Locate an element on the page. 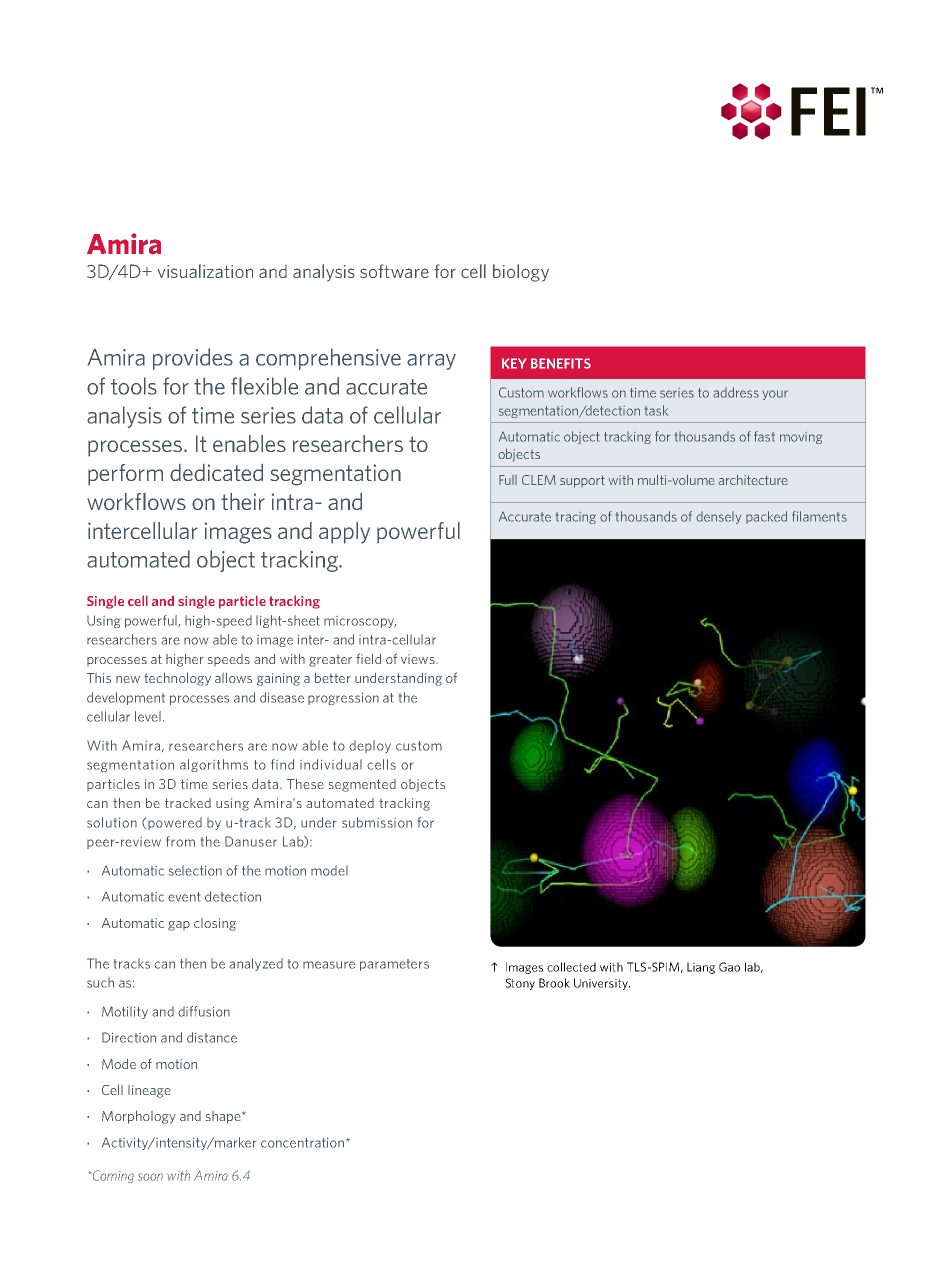  biology is located at coordinates (521, 273).
